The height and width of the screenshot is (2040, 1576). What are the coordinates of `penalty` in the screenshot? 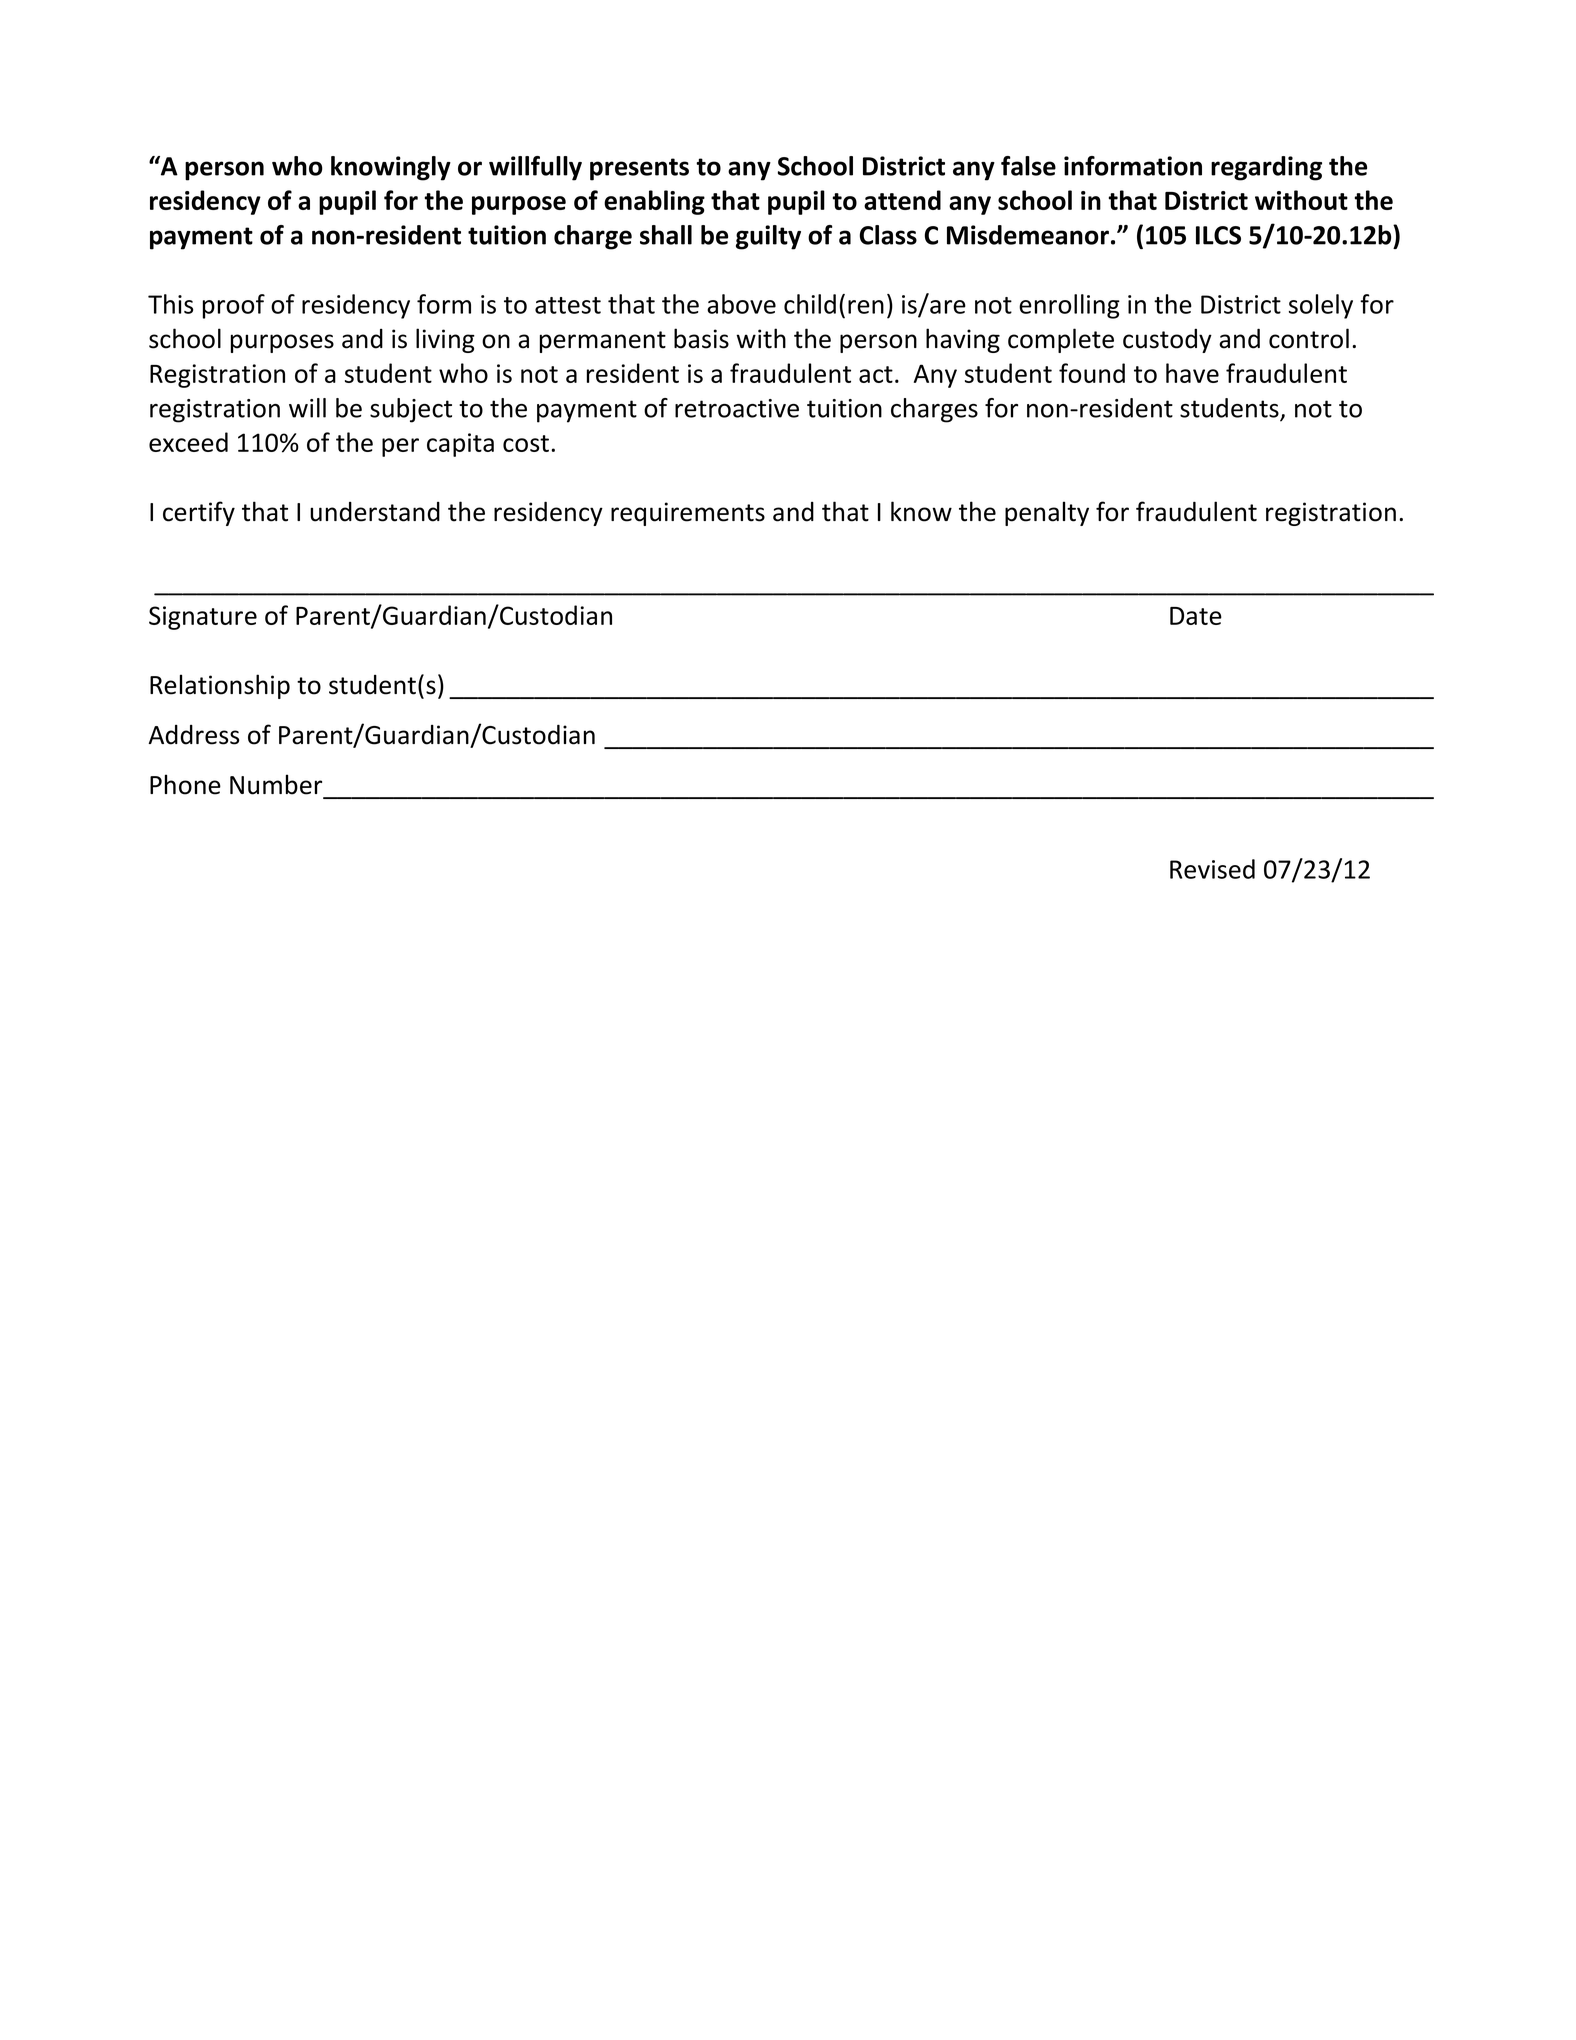 It's located at (1047, 513).
